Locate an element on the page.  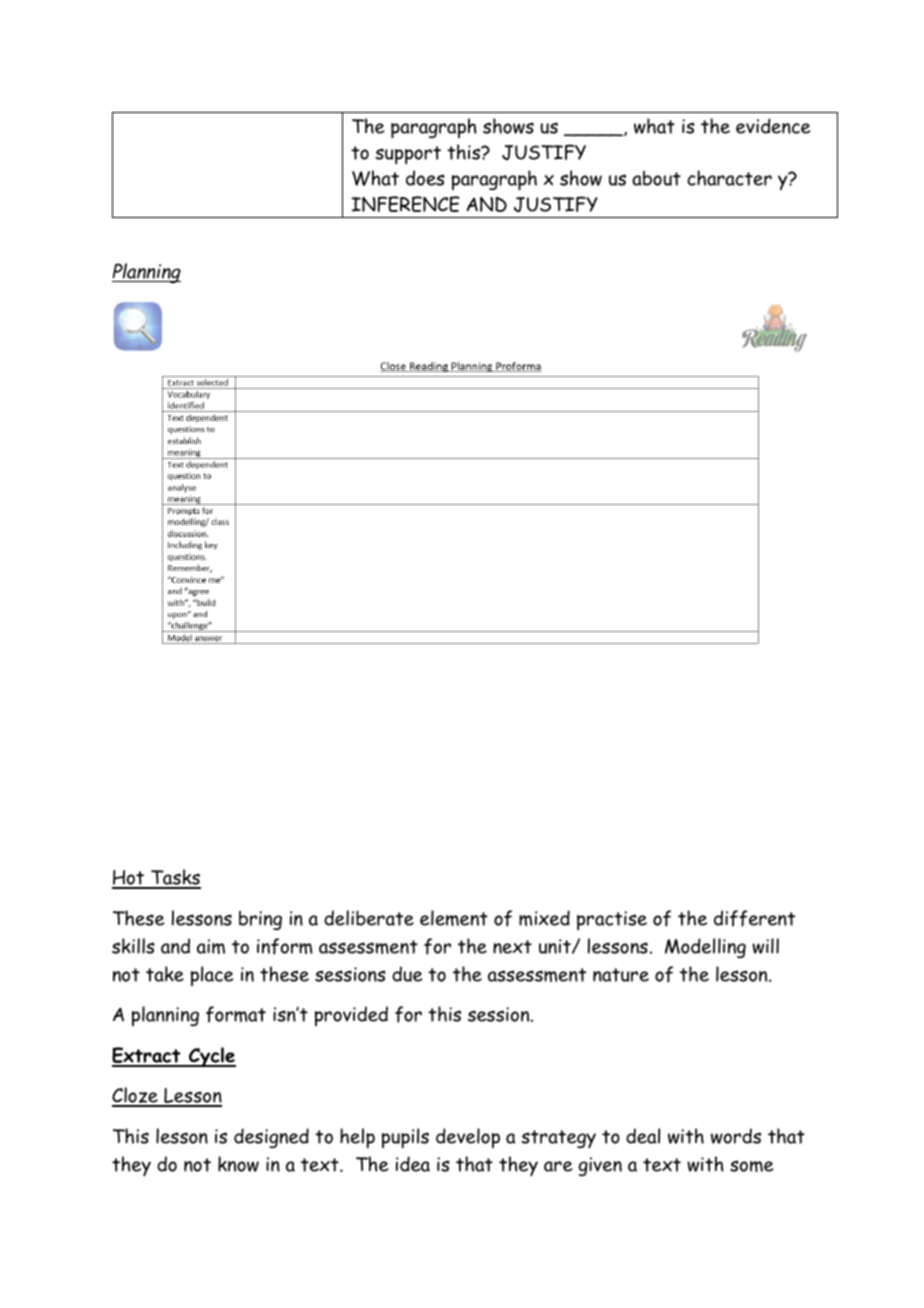
about is located at coordinates (656, 178).
